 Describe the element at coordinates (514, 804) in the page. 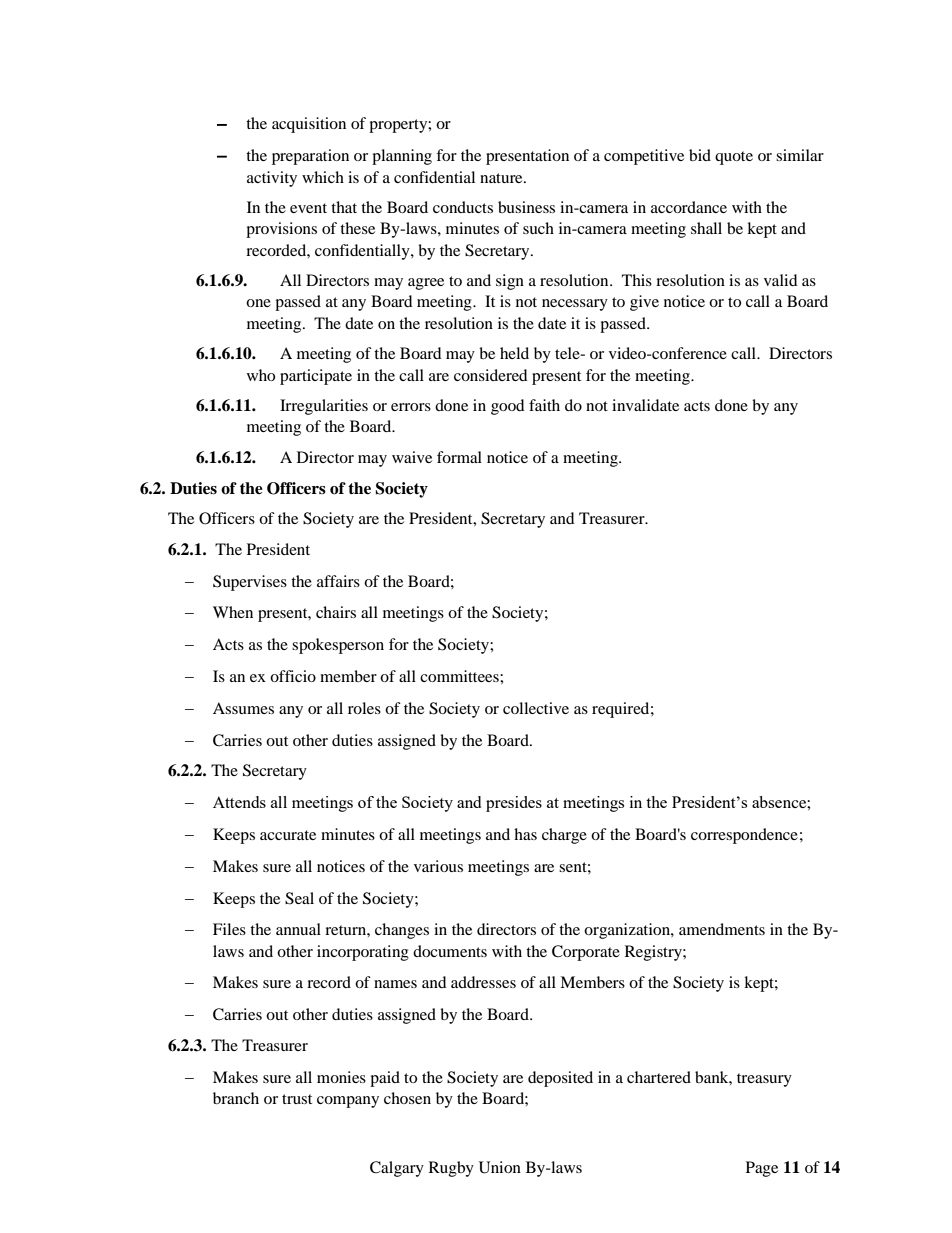

I see `presides` at that location.
